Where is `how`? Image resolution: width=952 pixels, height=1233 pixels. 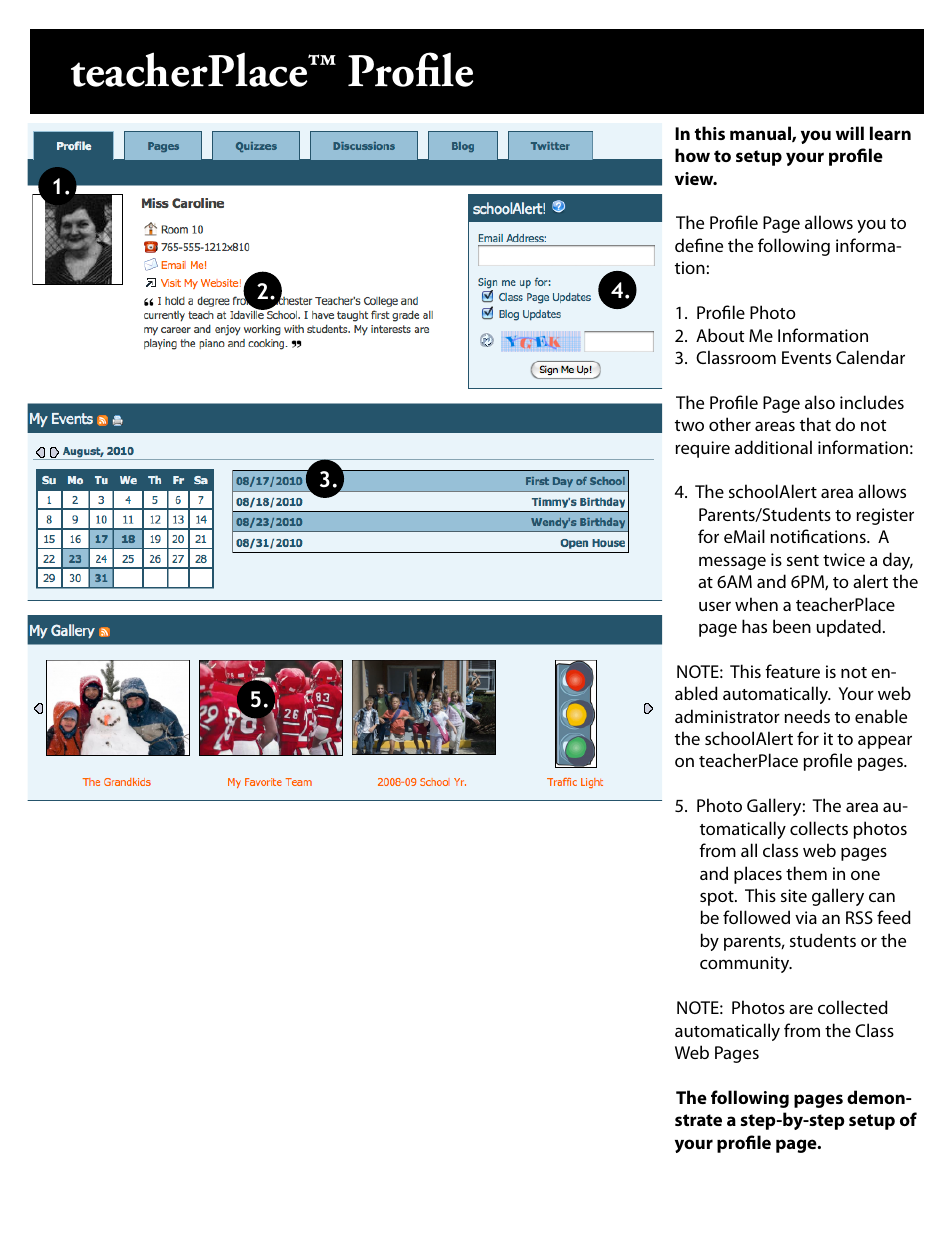 how is located at coordinates (692, 155).
